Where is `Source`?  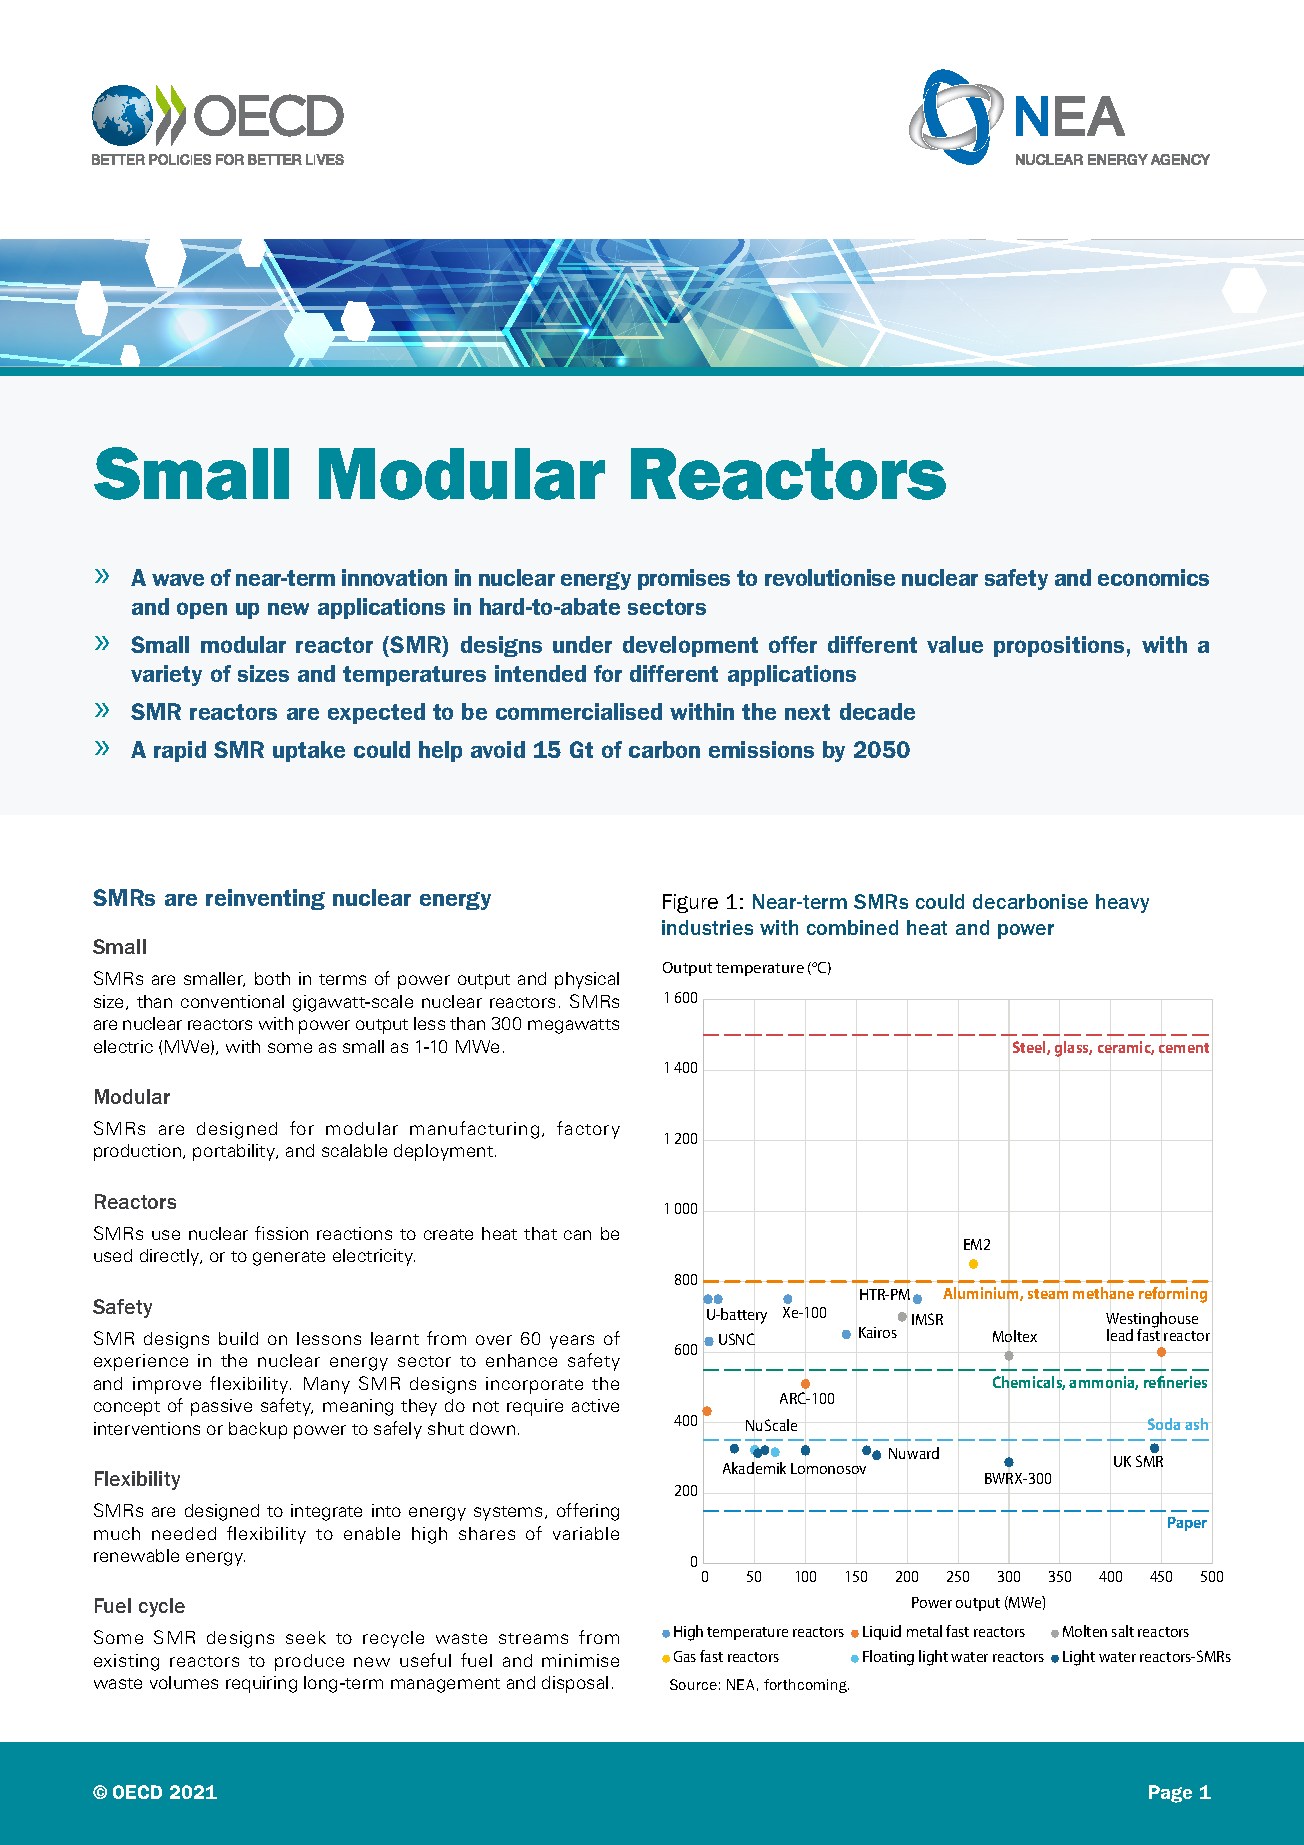
Source is located at coordinates (693, 1684).
